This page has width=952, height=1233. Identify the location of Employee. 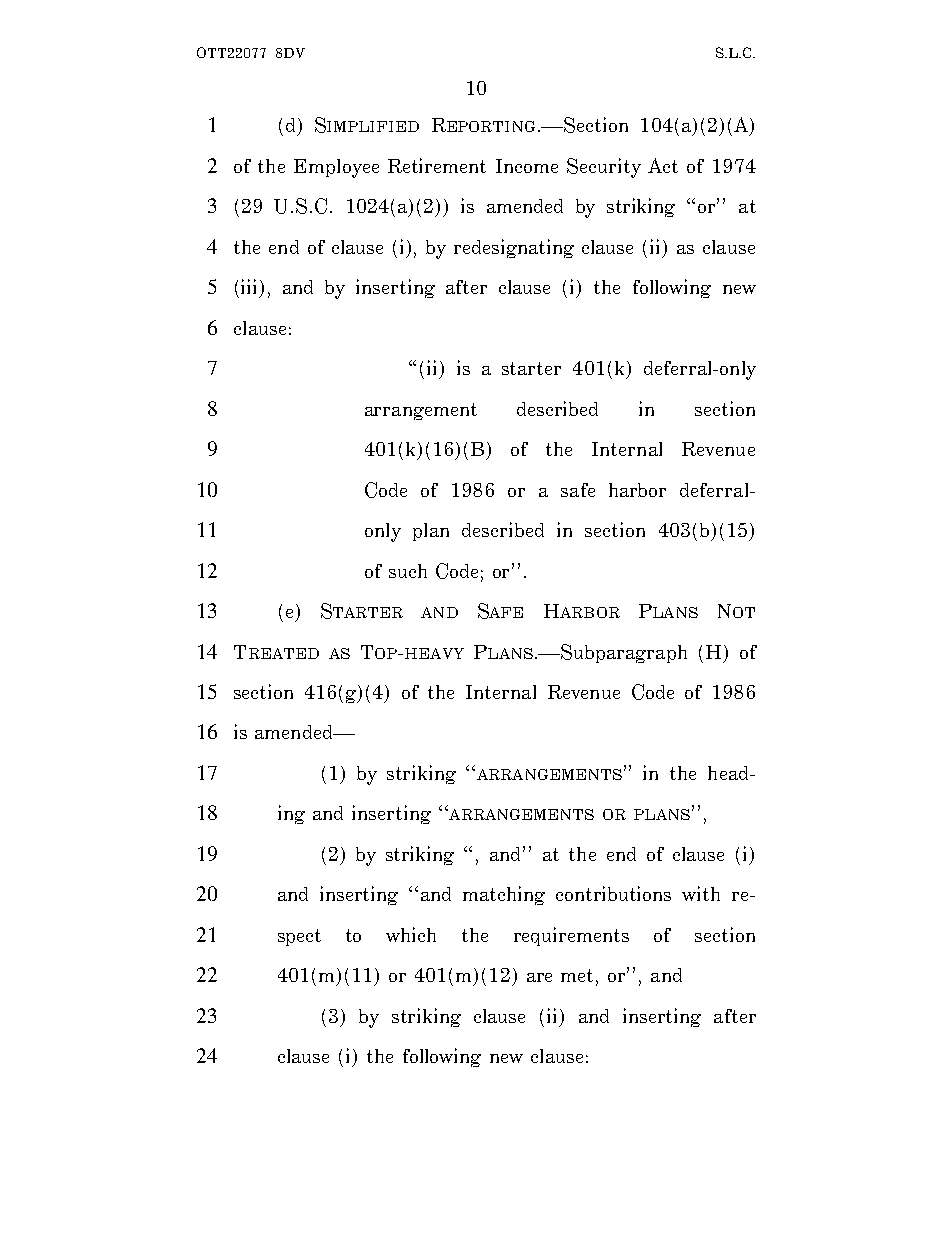
(336, 168).
